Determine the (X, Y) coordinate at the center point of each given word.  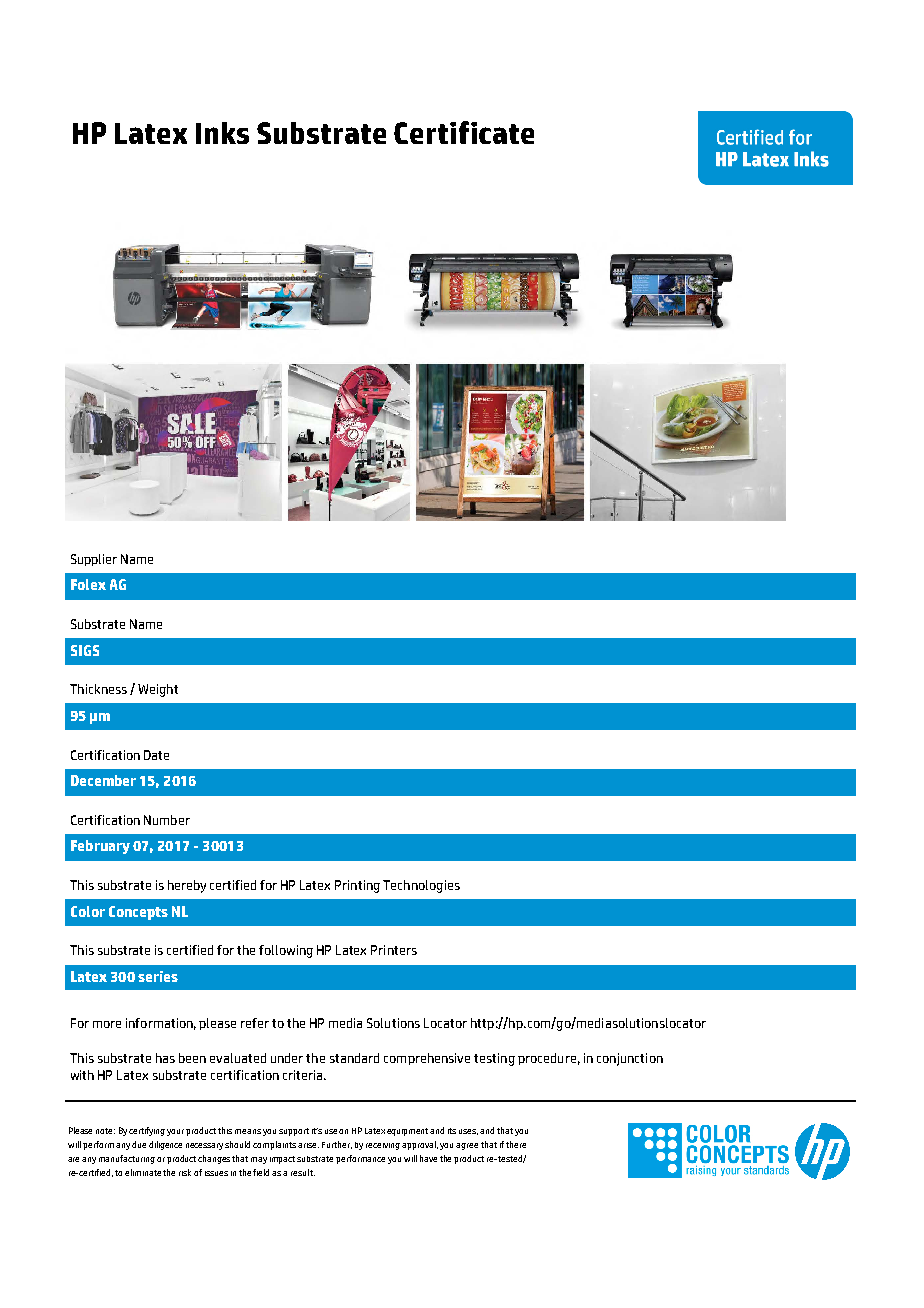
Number (167, 820)
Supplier (94, 560)
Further (337, 1145)
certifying (147, 1131)
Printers (394, 950)
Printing (357, 886)
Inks (222, 133)
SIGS (85, 650)
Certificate (464, 132)
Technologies (421, 886)
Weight (158, 690)
